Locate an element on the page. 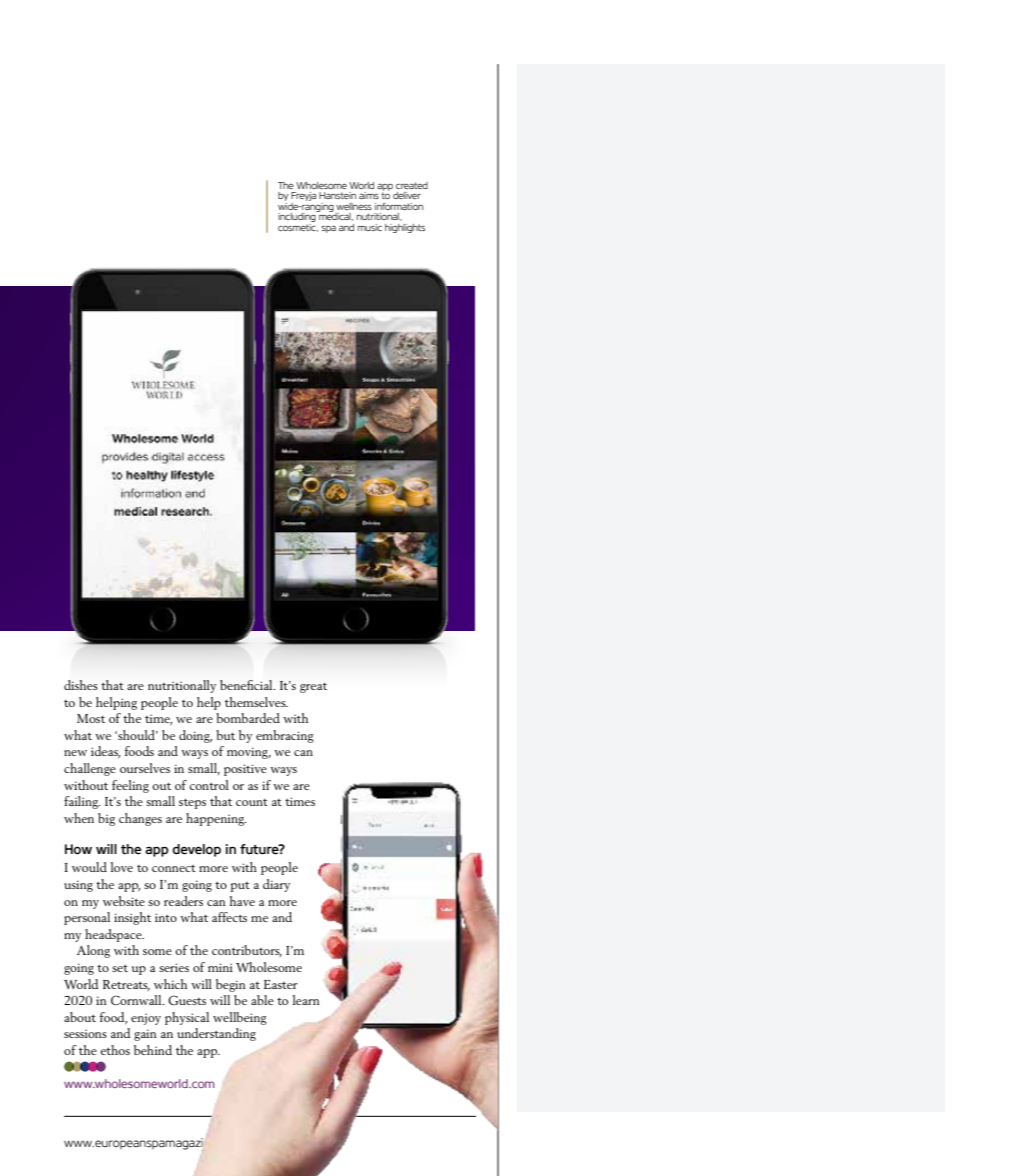  dishes is located at coordinates (81, 685).
